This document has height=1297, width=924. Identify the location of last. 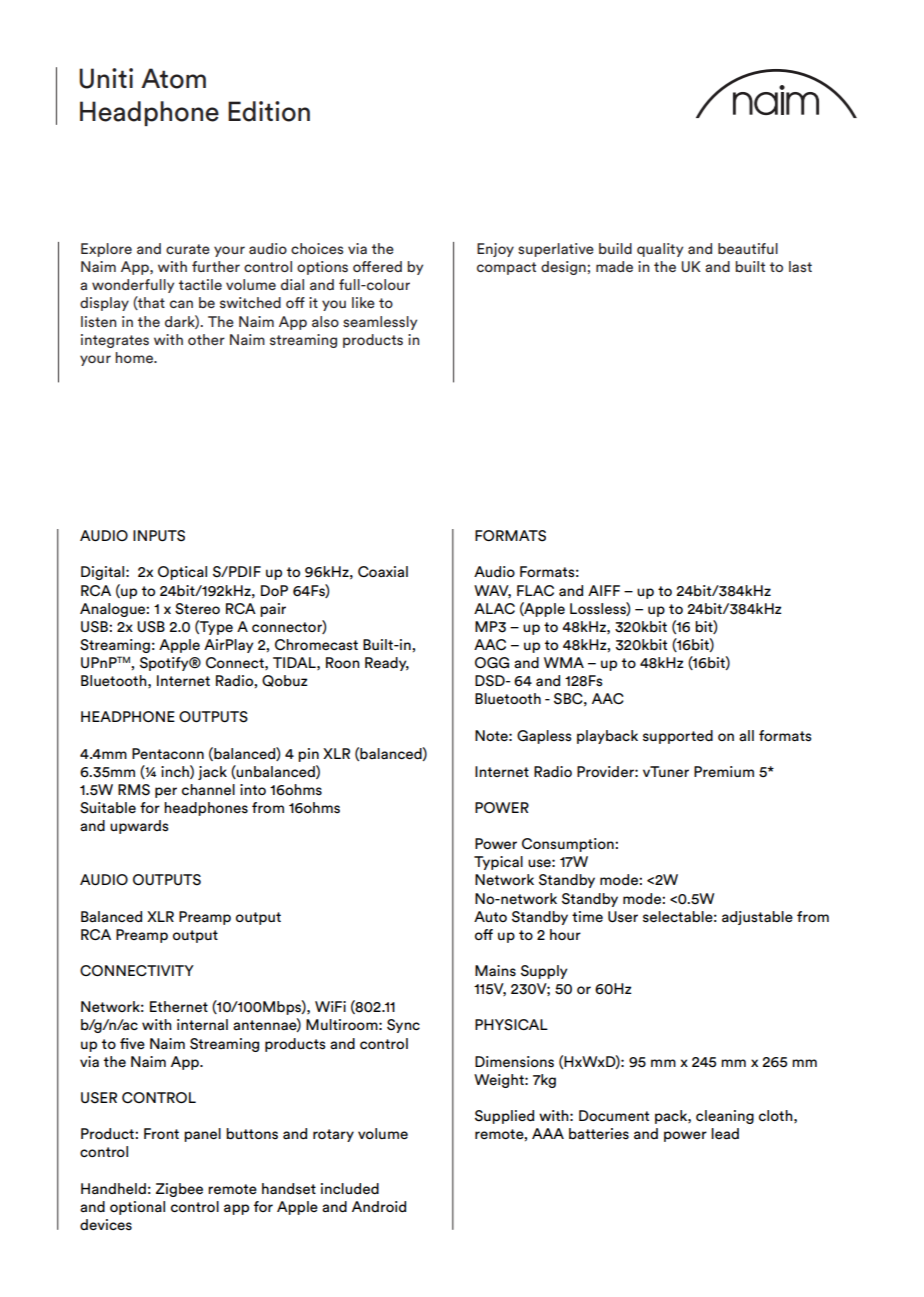
(800, 267).
